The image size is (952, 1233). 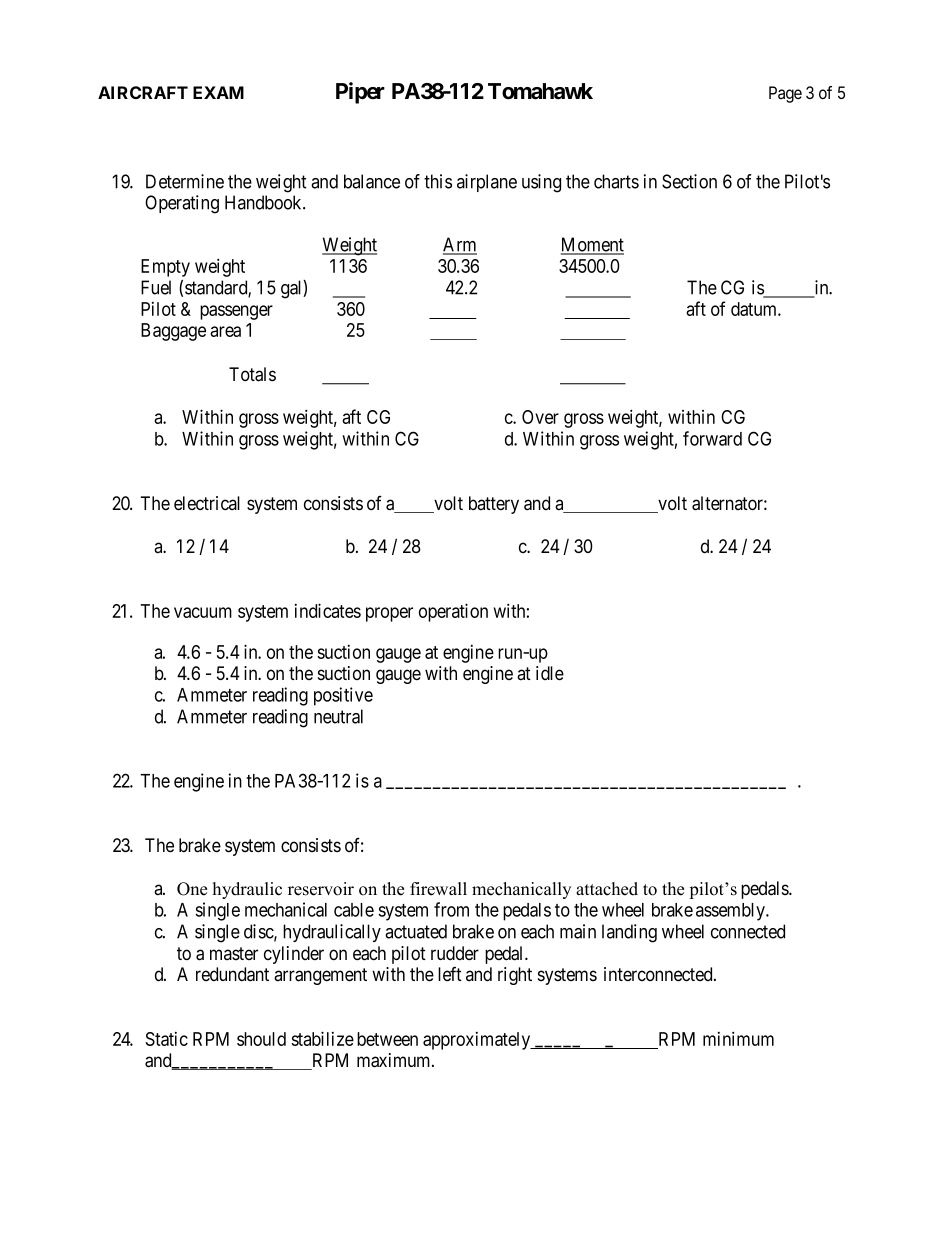 I want to click on idle, so click(x=550, y=673).
